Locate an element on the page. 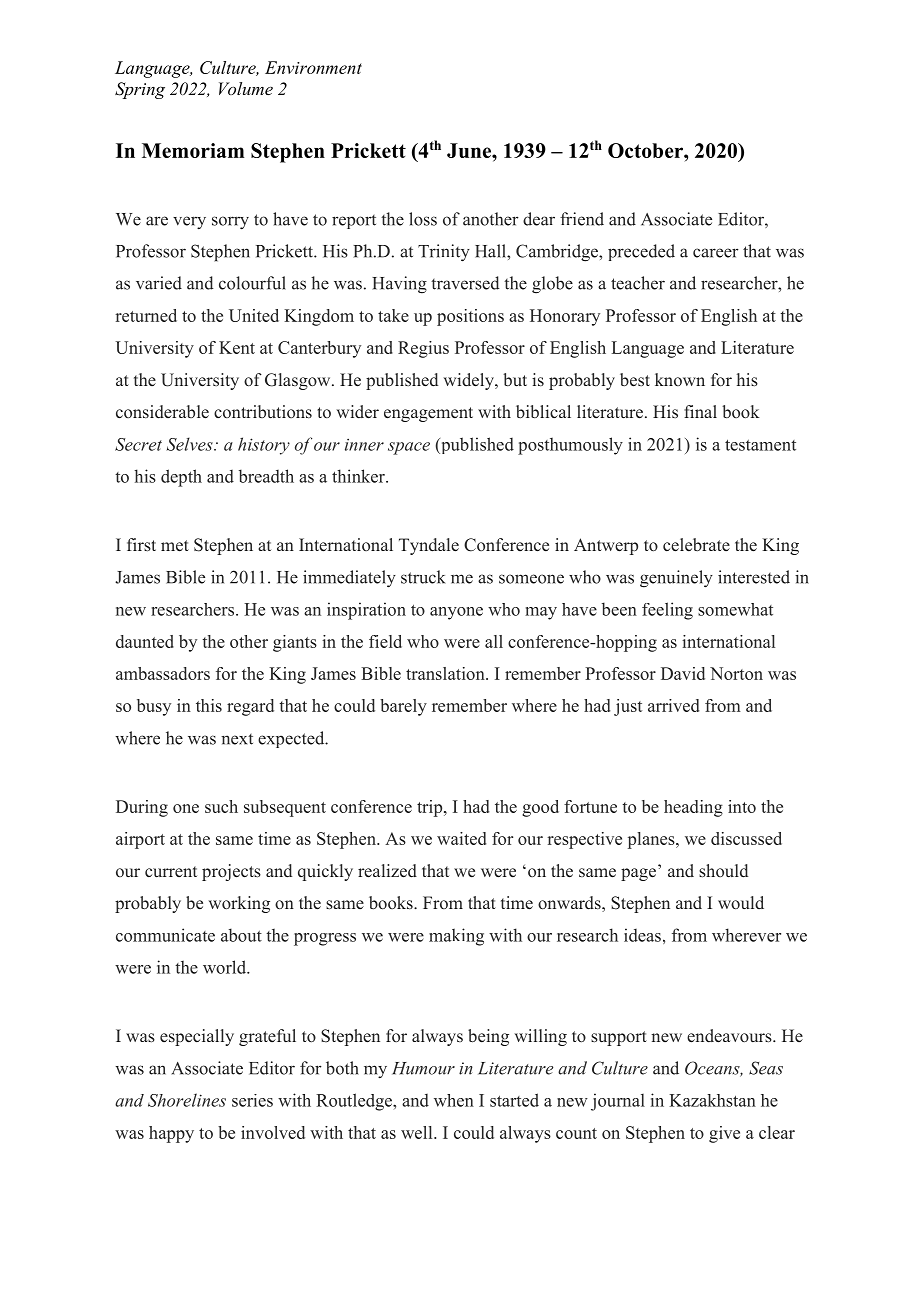  should is located at coordinates (723, 871).
